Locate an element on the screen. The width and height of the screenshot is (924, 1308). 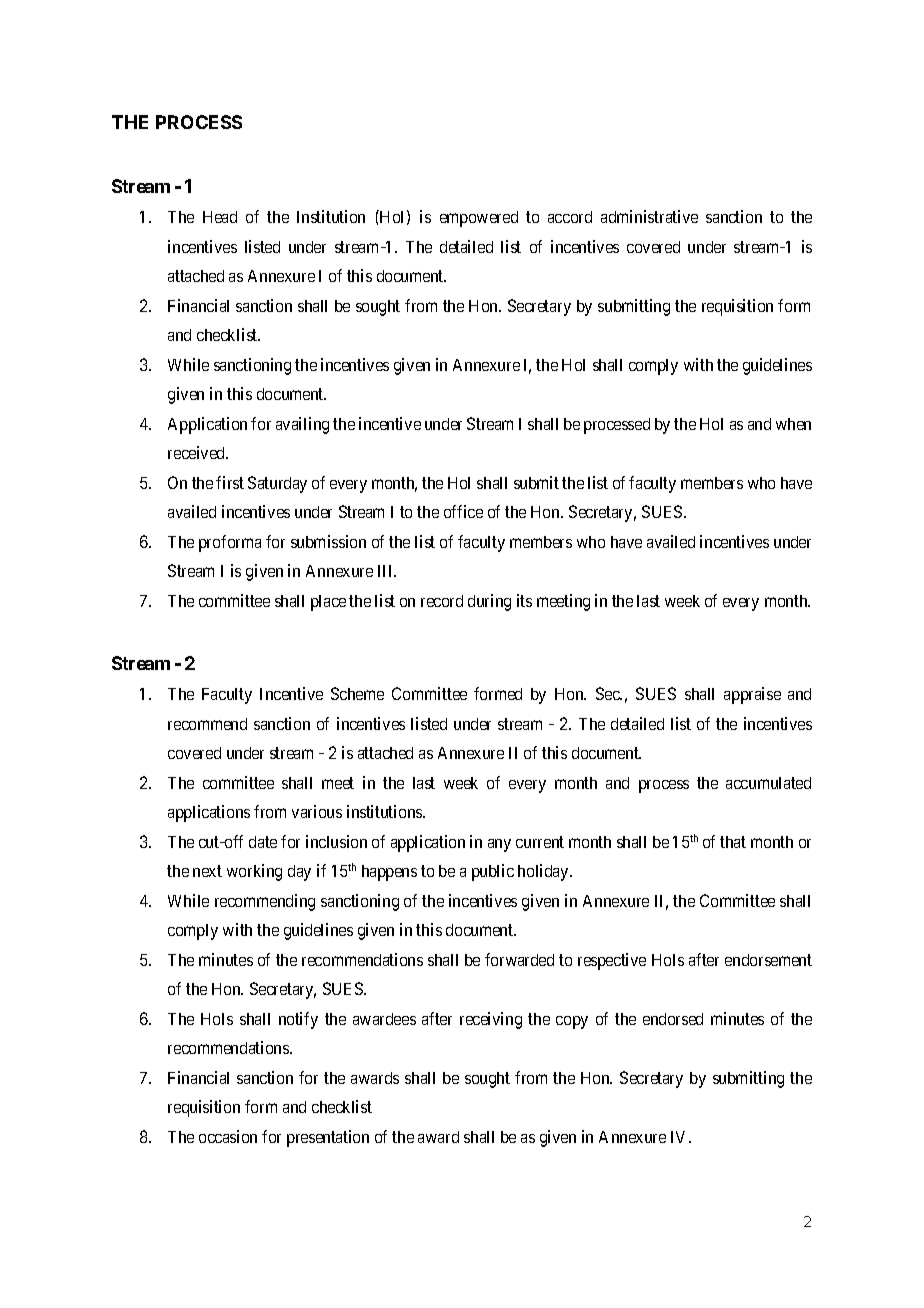
receiving is located at coordinates (491, 1020).
